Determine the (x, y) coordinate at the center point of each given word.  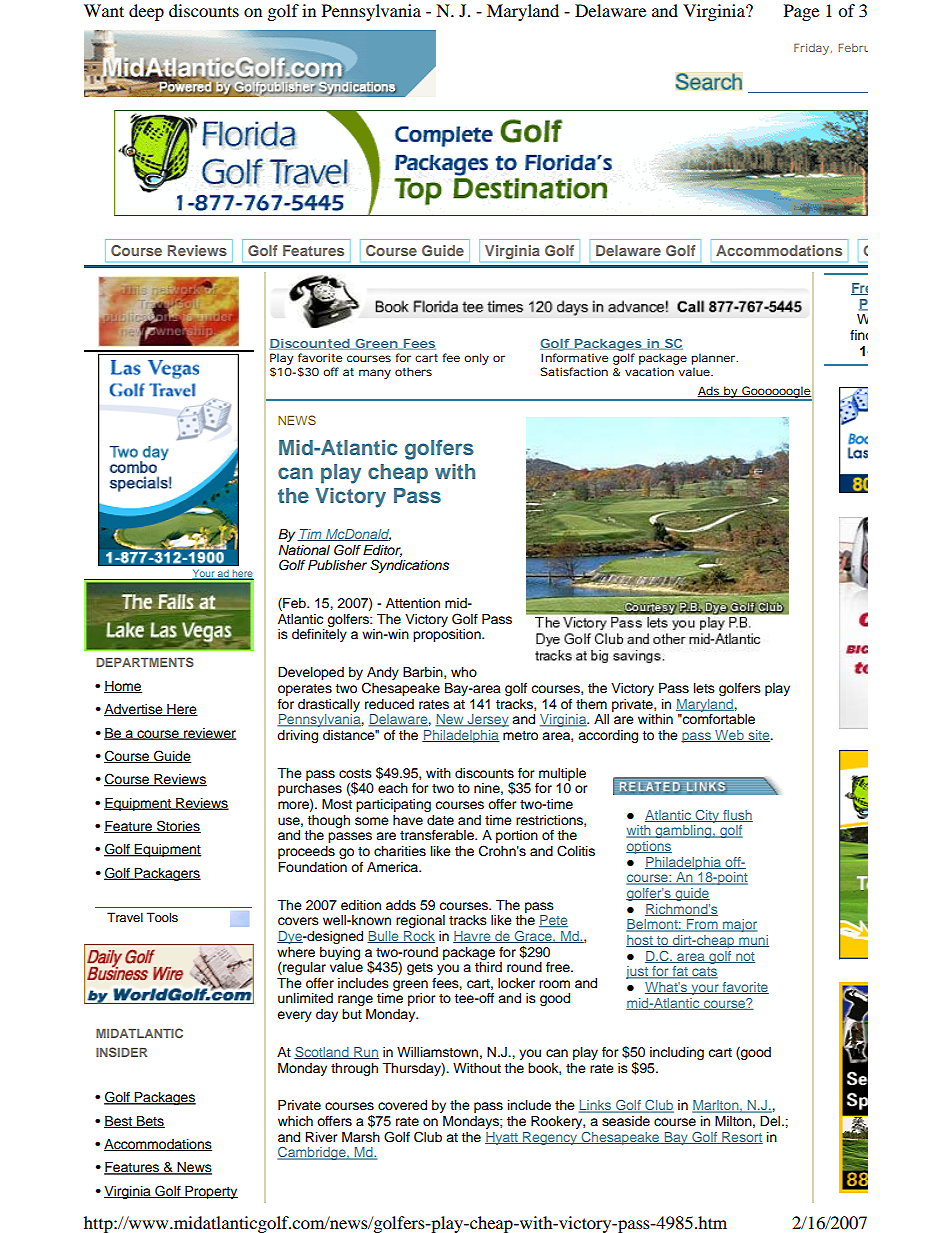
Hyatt (502, 1138)
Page (801, 12)
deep (146, 12)
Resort (741, 1138)
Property (210, 1192)
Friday (811, 49)
